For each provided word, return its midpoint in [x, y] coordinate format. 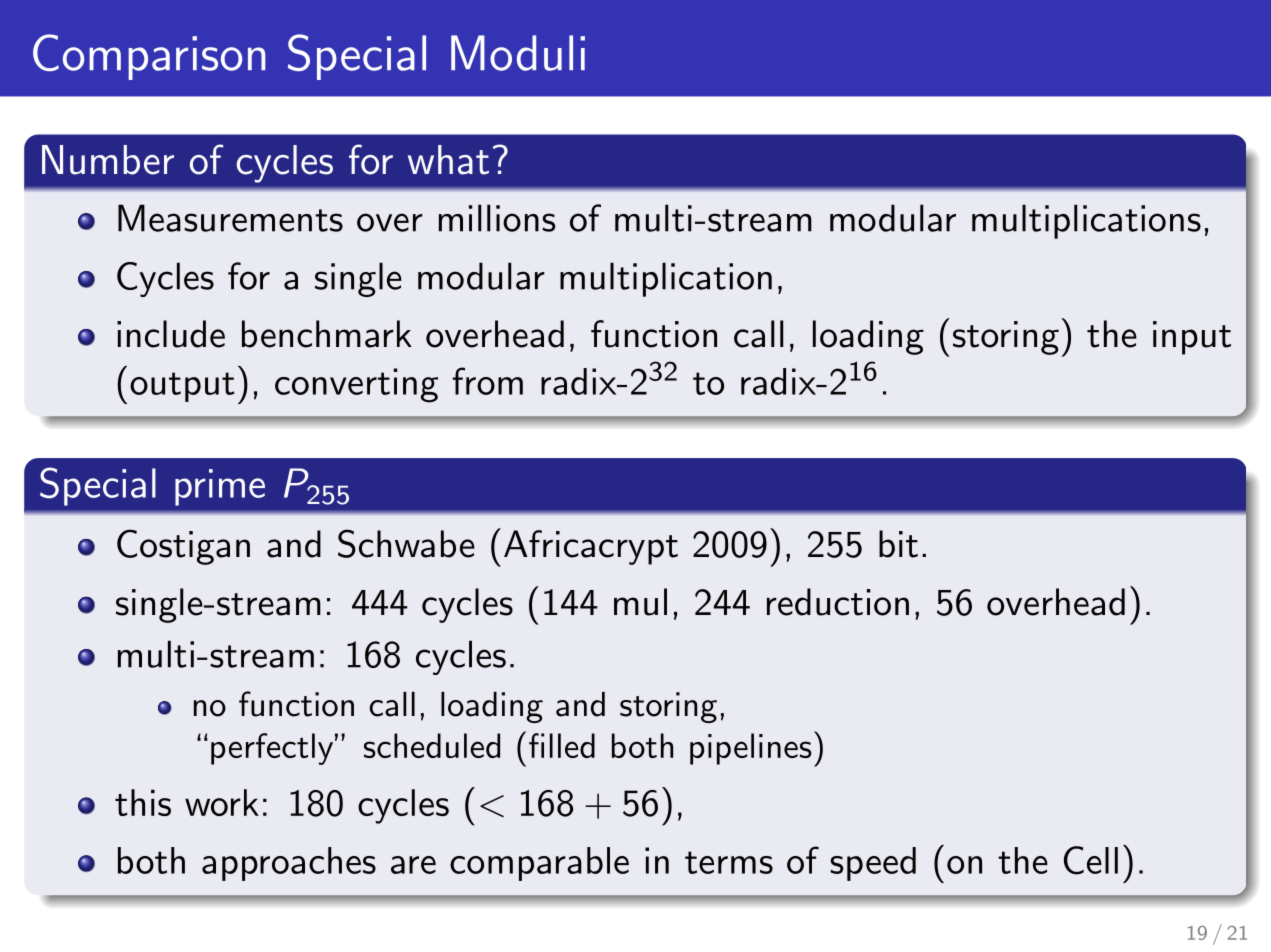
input [1192, 338]
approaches [289, 864]
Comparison [149, 57]
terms [729, 862]
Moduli [518, 53]
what [448, 160]
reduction [838, 602]
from [487, 381]
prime [220, 487]
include [171, 334]
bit [898, 544]
